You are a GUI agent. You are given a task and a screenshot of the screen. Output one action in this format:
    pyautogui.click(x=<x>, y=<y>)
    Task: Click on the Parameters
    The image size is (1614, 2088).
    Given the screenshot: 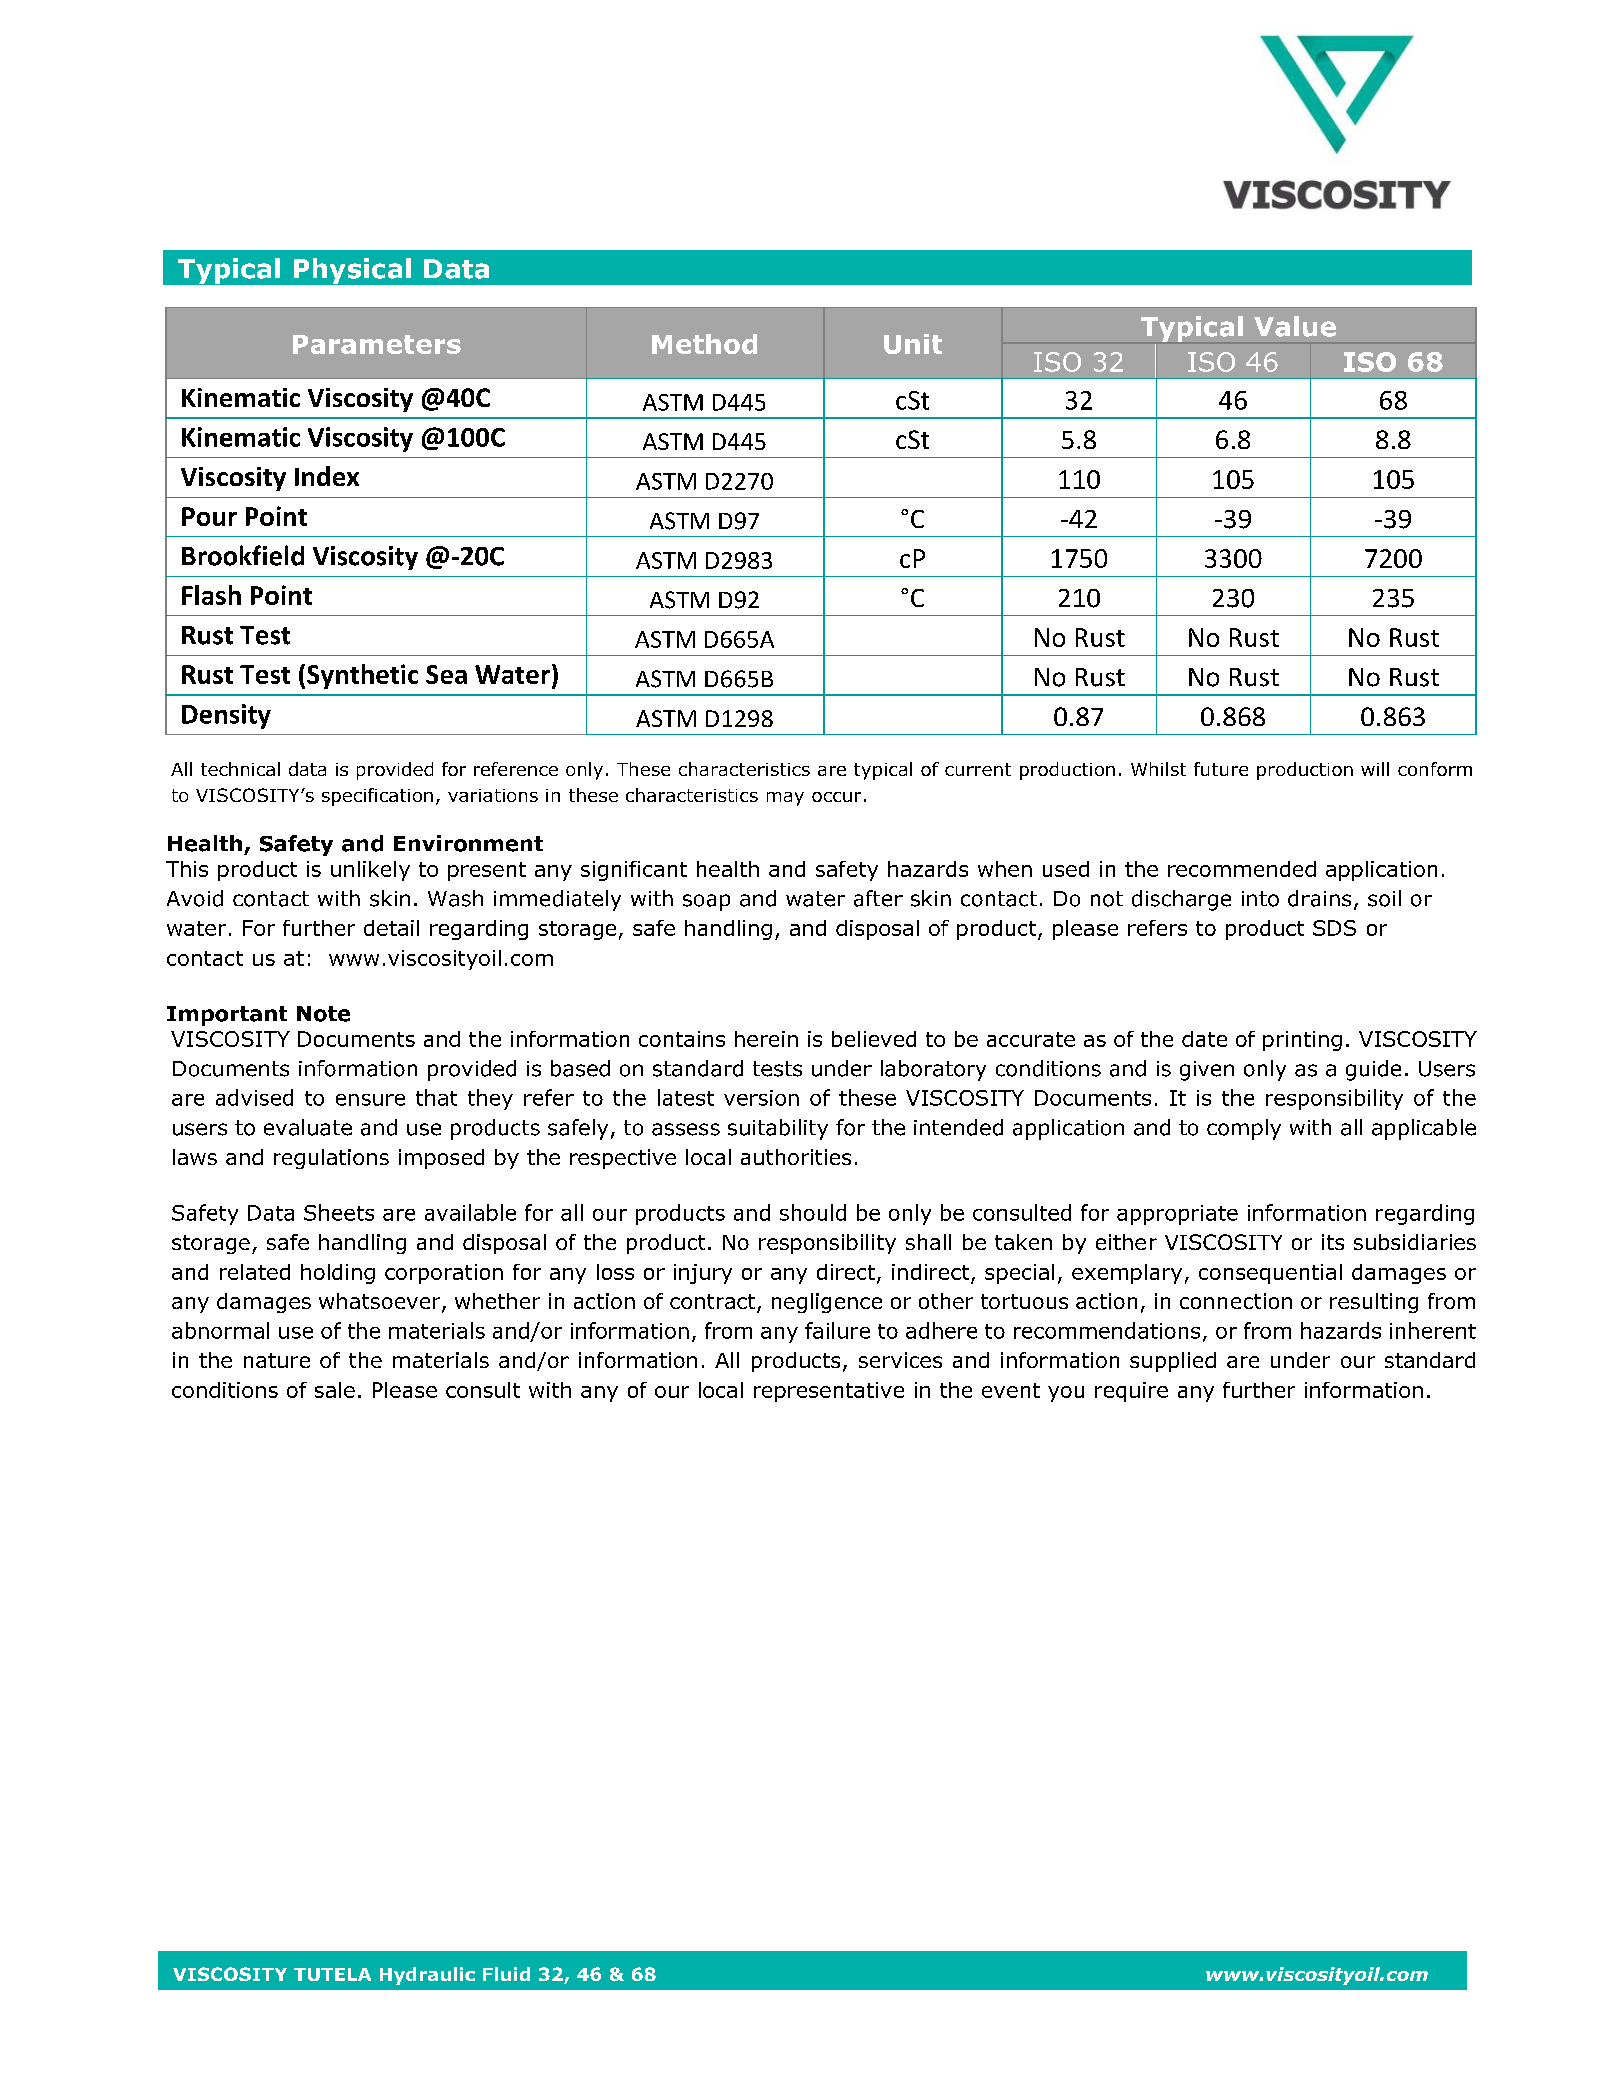 What is the action you would take?
    pyautogui.click(x=377, y=344)
